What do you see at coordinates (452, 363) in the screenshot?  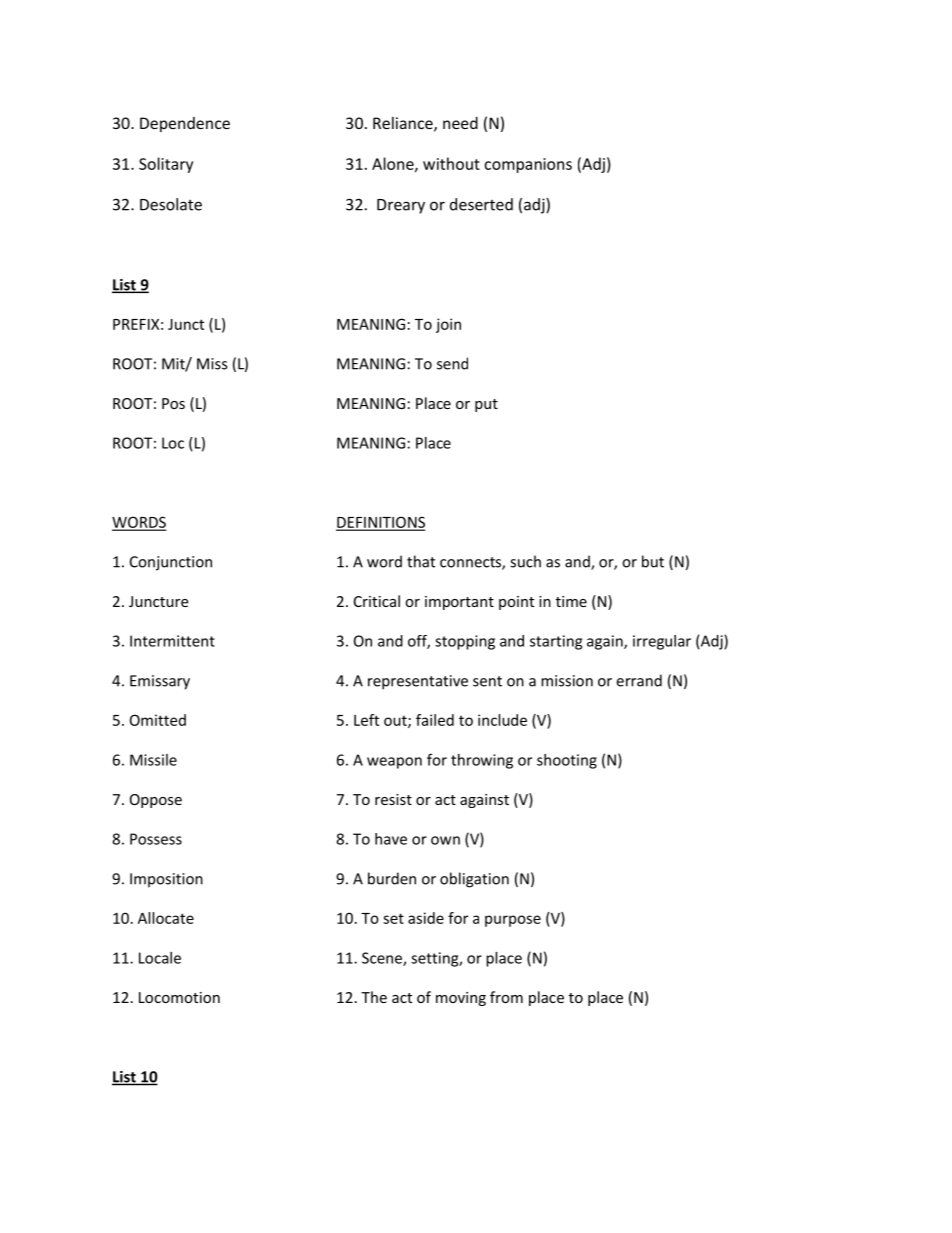 I see `send` at bounding box center [452, 363].
